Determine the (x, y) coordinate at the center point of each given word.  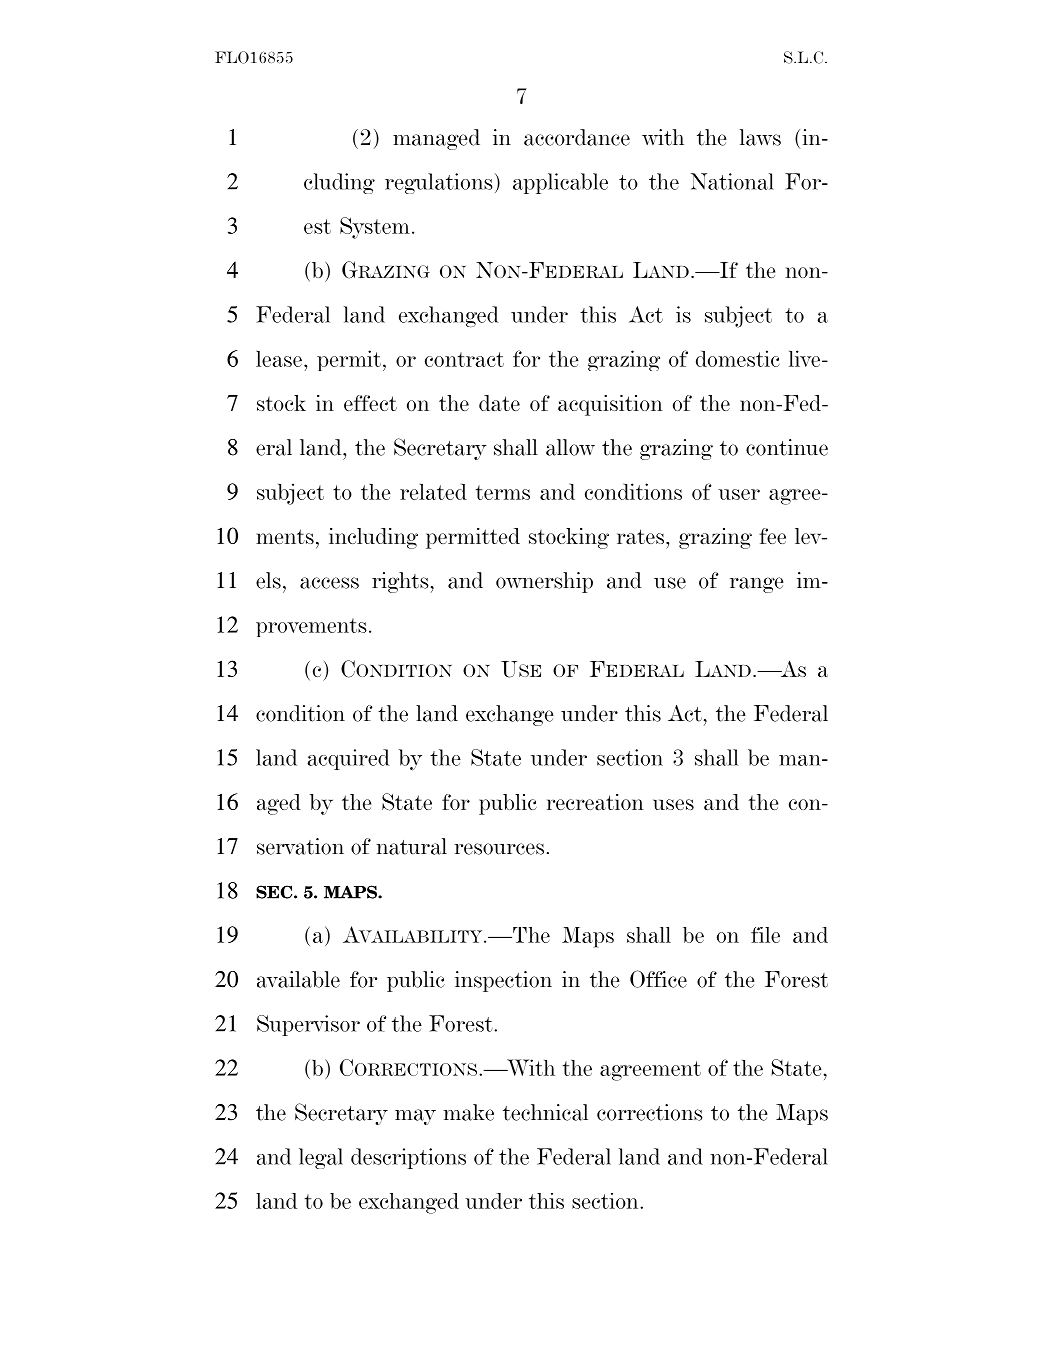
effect (370, 403)
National (732, 181)
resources (499, 849)
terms (503, 492)
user (739, 494)
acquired (348, 759)
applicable (560, 183)
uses (673, 804)
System (375, 228)
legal (321, 1158)
